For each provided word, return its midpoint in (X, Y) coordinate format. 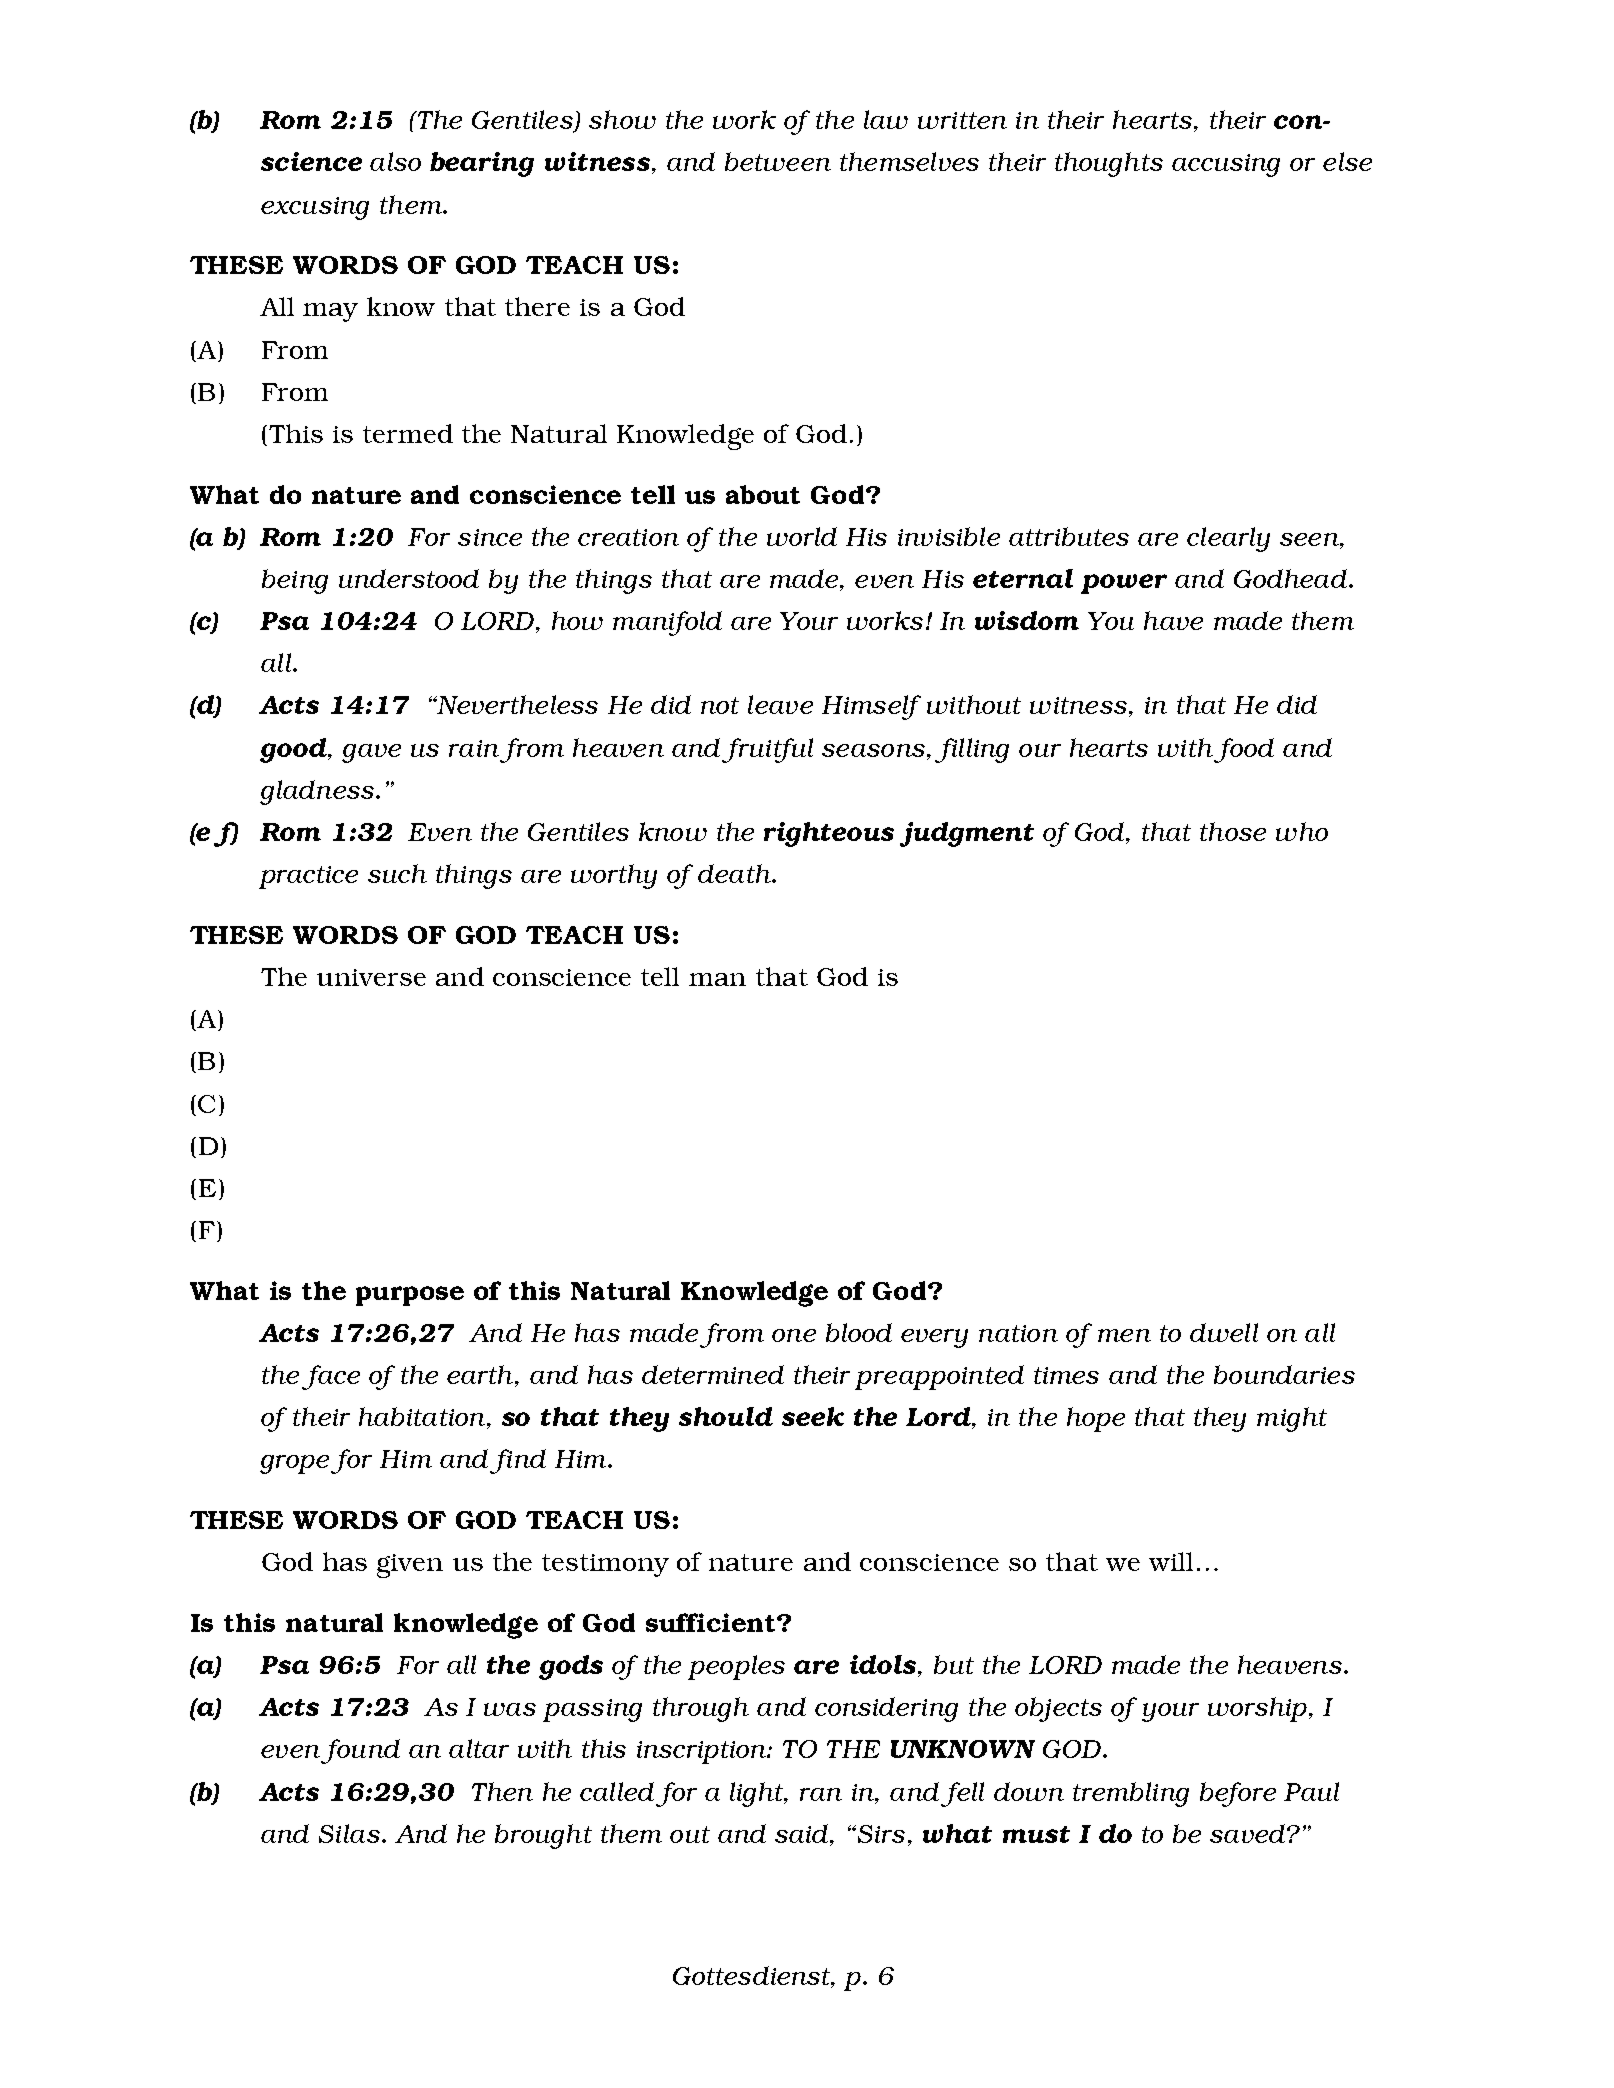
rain (474, 748)
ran (821, 1794)
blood (859, 1332)
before (1238, 1794)
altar (479, 1748)
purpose (410, 1296)
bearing (482, 164)
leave (780, 704)
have (1173, 620)
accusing (1226, 165)
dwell (1224, 1332)
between (778, 161)
